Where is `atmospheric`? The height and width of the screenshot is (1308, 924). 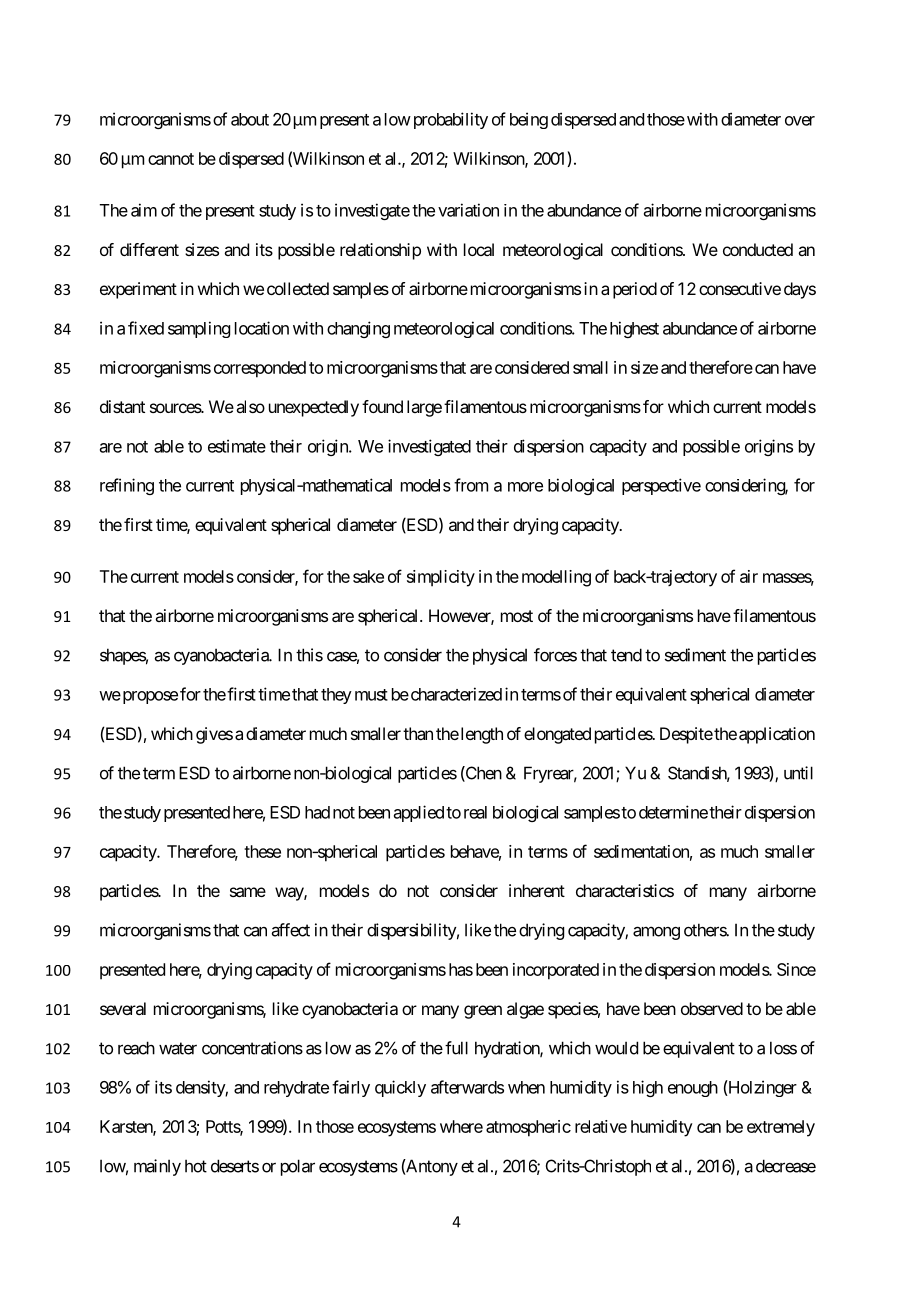 atmospheric is located at coordinates (528, 1128).
